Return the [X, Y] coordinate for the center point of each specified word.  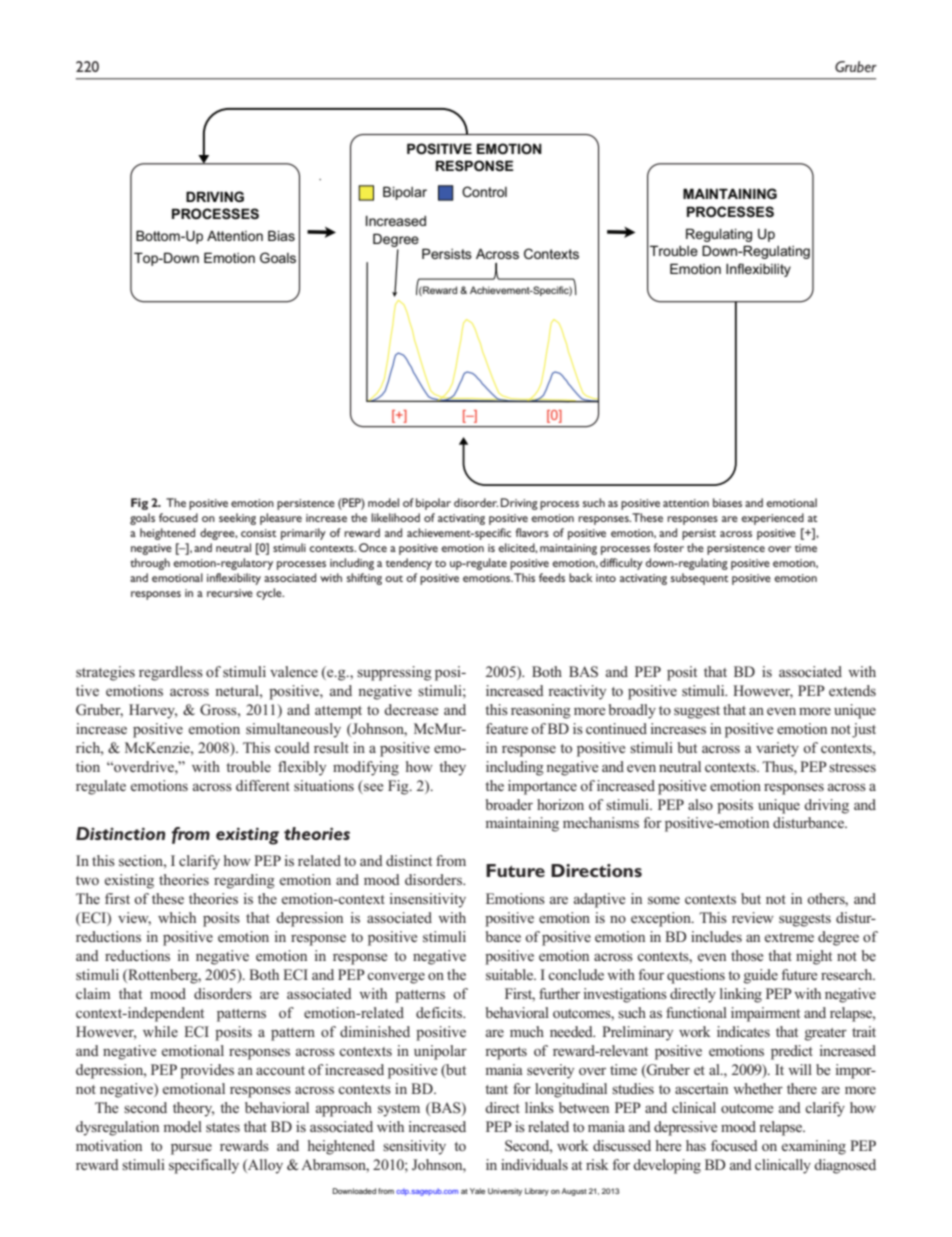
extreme [789, 937]
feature [507, 728]
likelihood [395, 517]
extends [852, 690]
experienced [772, 519]
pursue [191, 1149]
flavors [532, 532]
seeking [237, 519]
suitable [511, 974]
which [177, 917]
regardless [171, 673]
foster [669, 547]
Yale [477, 1191]
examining [814, 1147]
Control [484, 191]
